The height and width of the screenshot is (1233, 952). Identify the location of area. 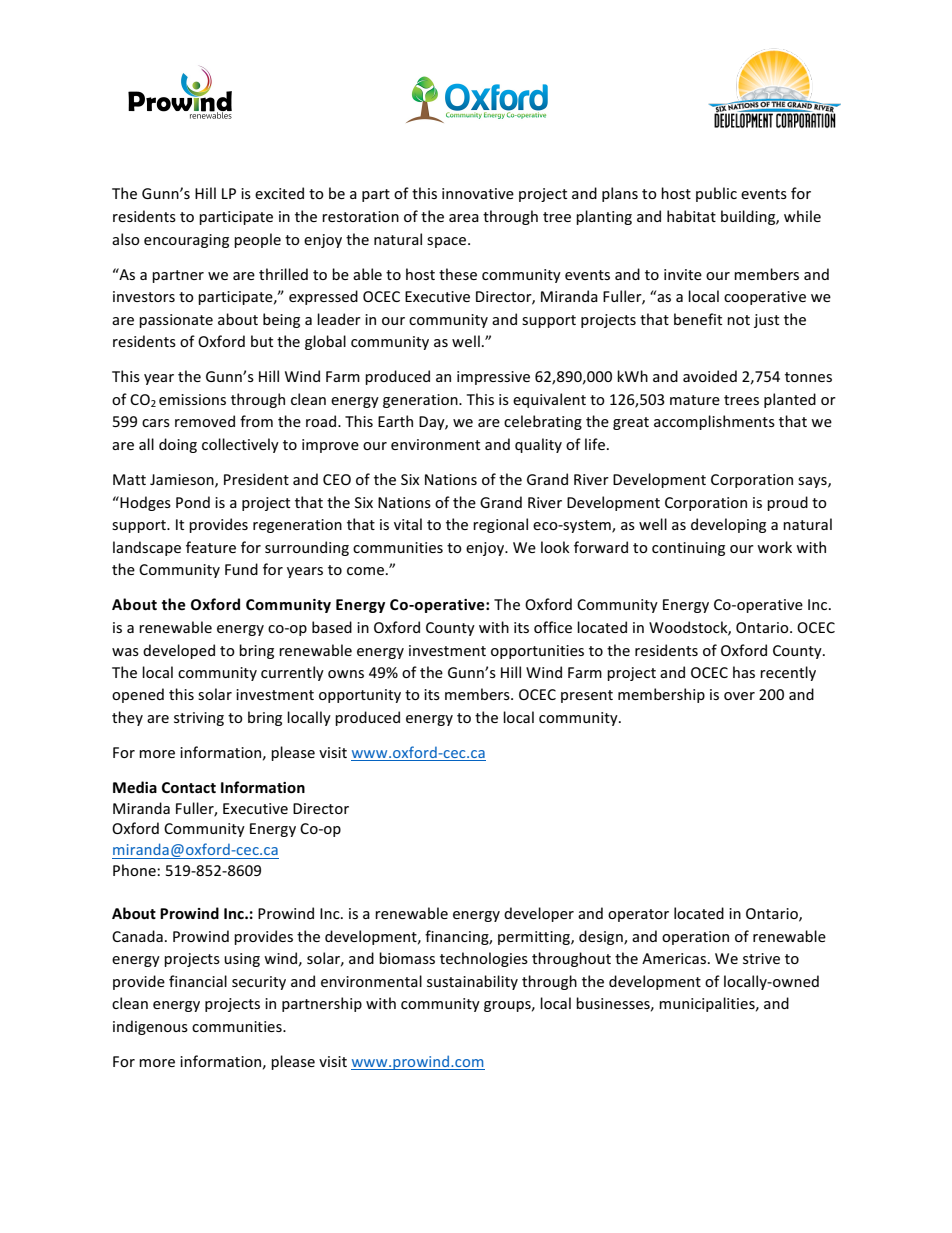
(464, 218).
